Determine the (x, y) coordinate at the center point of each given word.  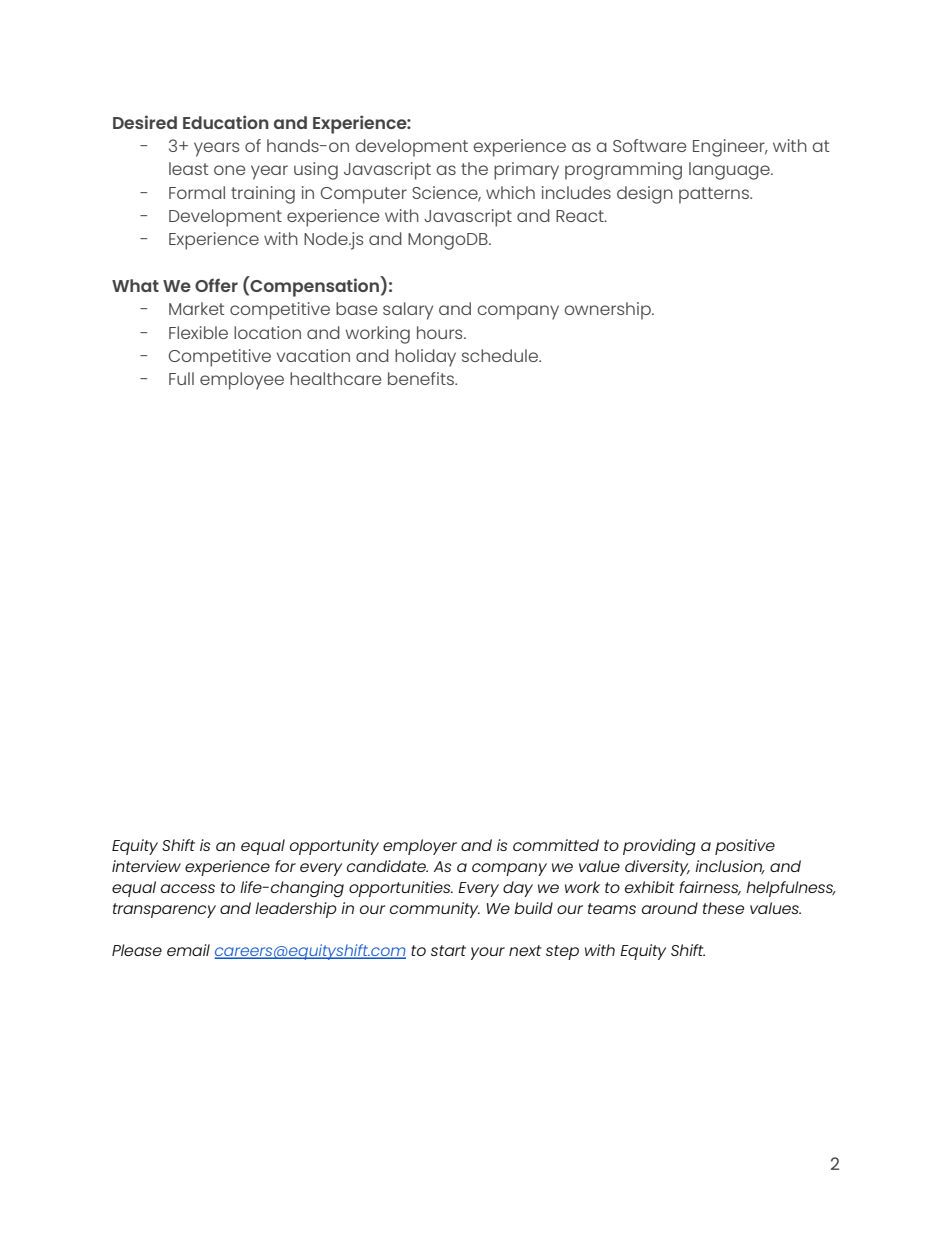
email (188, 950)
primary (526, 171)
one (229, 170)
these (723, 908)
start (448, 950)
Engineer (730, 148)
